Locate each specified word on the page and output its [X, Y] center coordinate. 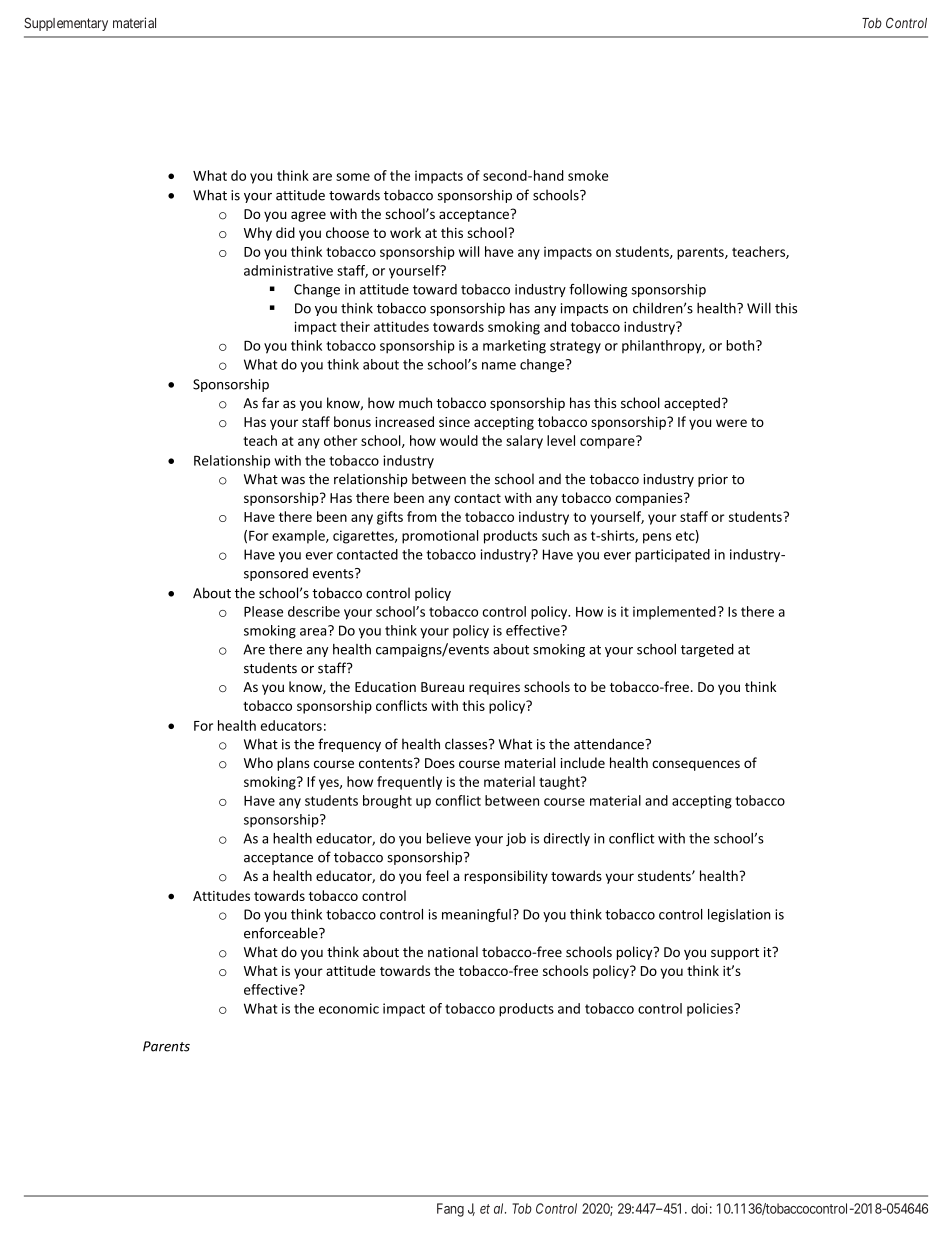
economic [349, 1008]
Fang [450, 1210]
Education [385, 686]
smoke [588, 175]
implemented [674, 613]
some [353, 177]
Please [263, 611]
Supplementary [66, 24]
